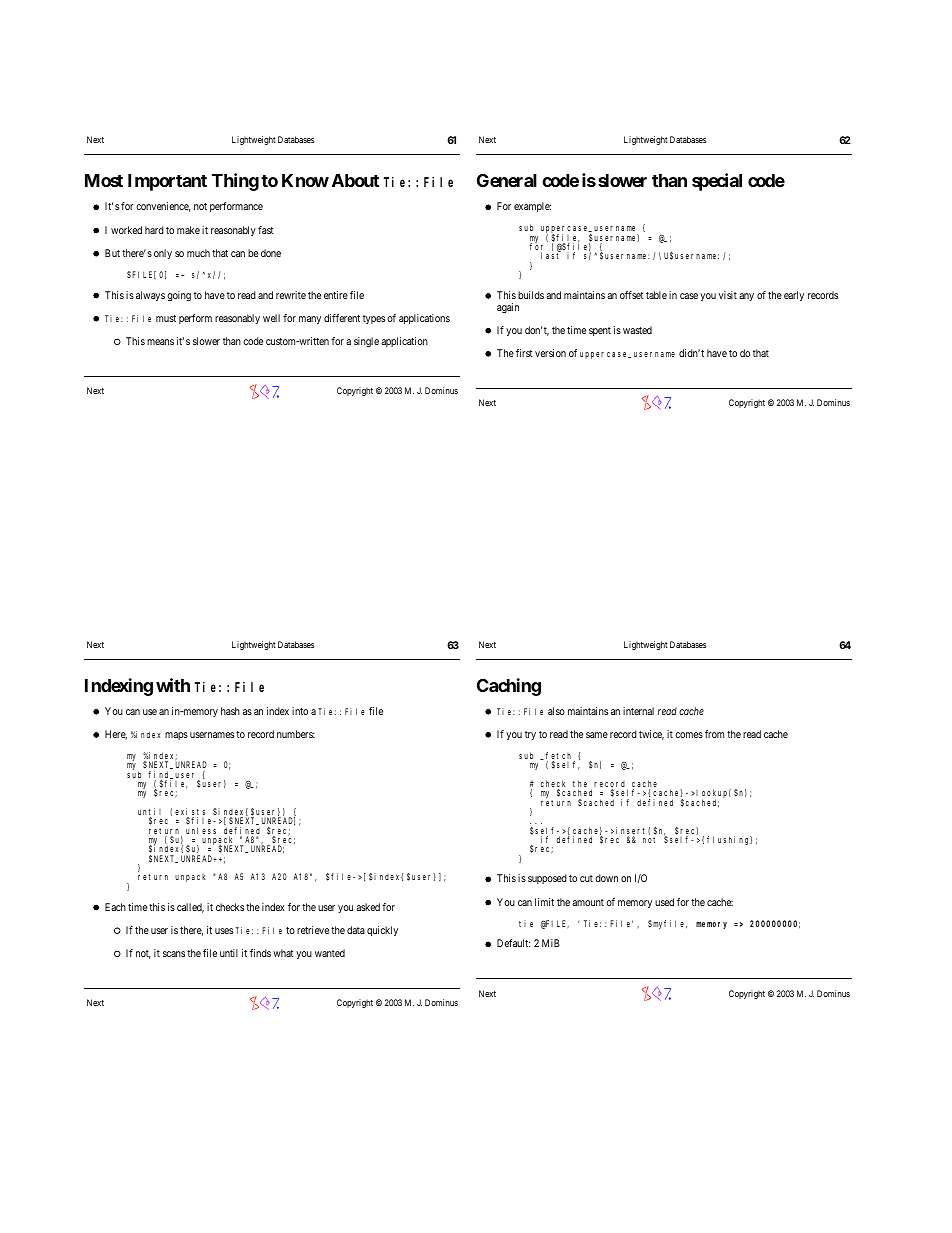 This screenshot has height=1233, width=952. I want to click on convenience, so click(163, 207).
